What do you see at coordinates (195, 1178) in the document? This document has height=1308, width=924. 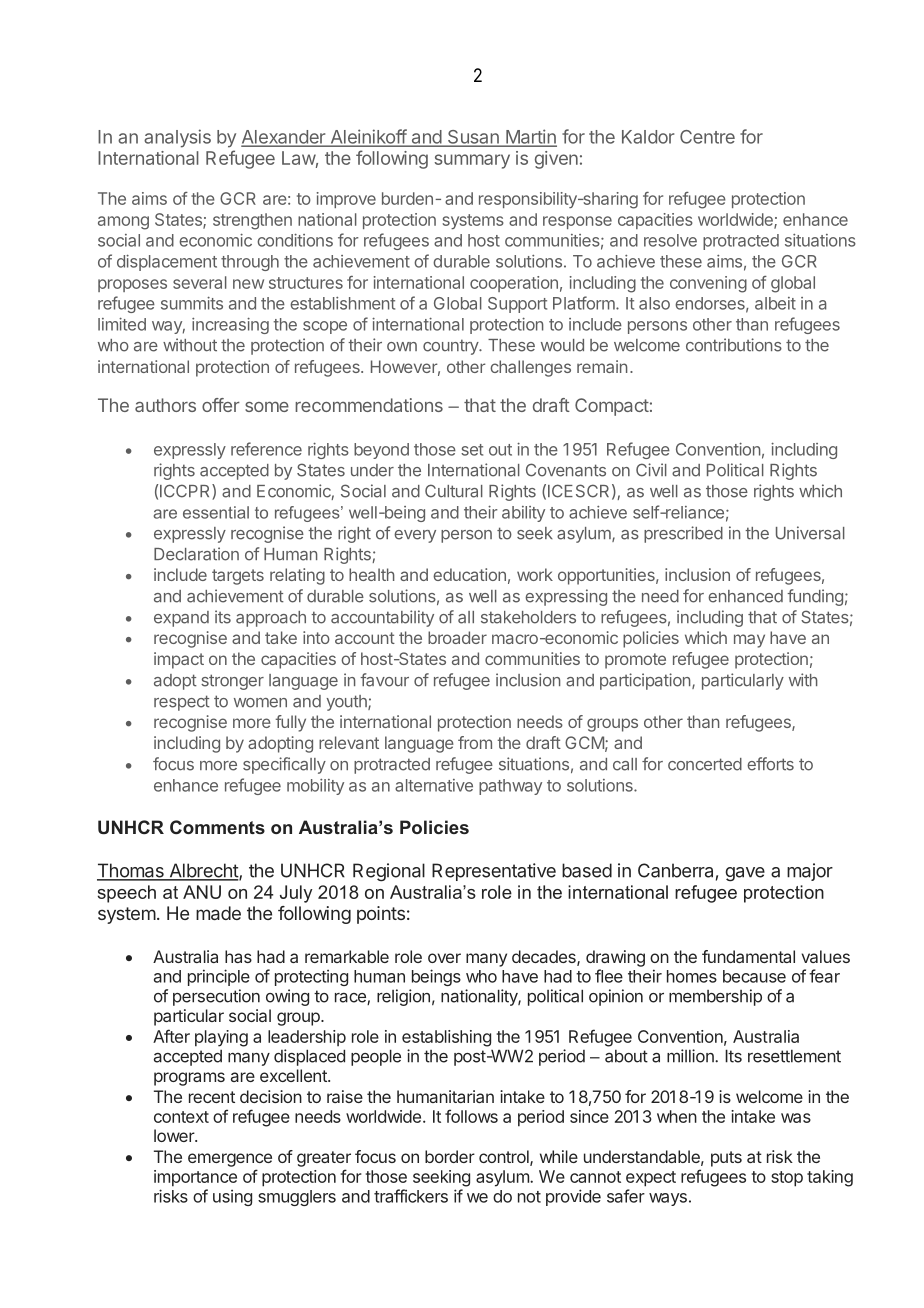 I see `importance` at bounding box center [195, 1178].
